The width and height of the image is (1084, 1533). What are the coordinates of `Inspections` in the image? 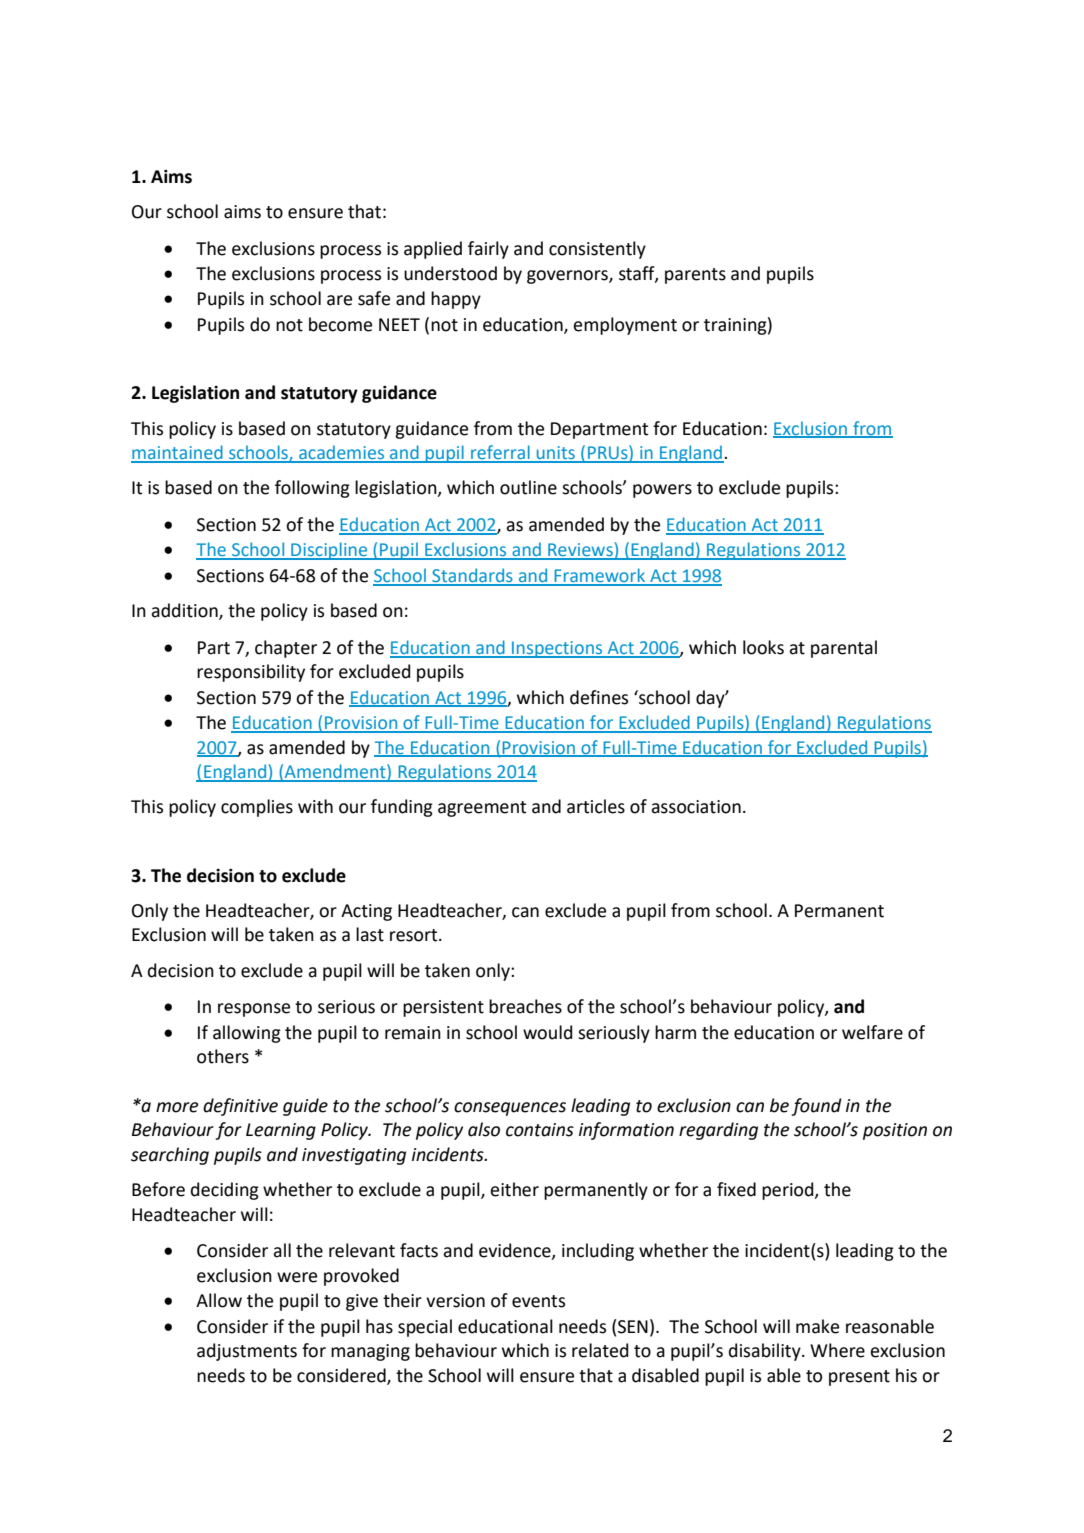 It's located at (557, 649).
